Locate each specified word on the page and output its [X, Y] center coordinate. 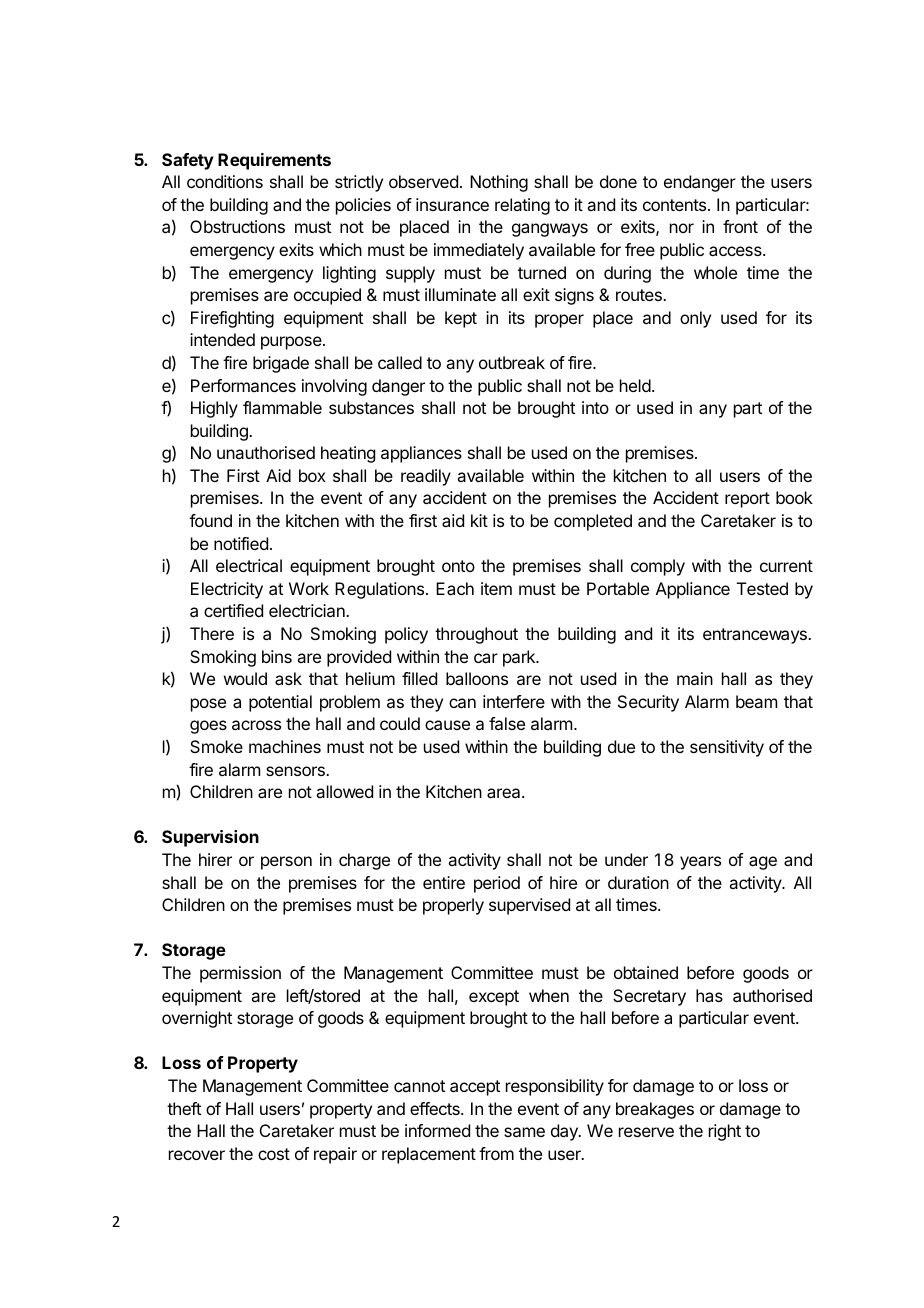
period [497, 884]
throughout [476, 635]
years [700, 863]
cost [274, 1154]
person [286, 863]
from [496, 1153]
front [740, 226]
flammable [282, 407]
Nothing [499, 183]
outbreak [512, 362]
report [747, 500]
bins [277, 656]
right [725, 1132]
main [695, 678]
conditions [225, 181]
